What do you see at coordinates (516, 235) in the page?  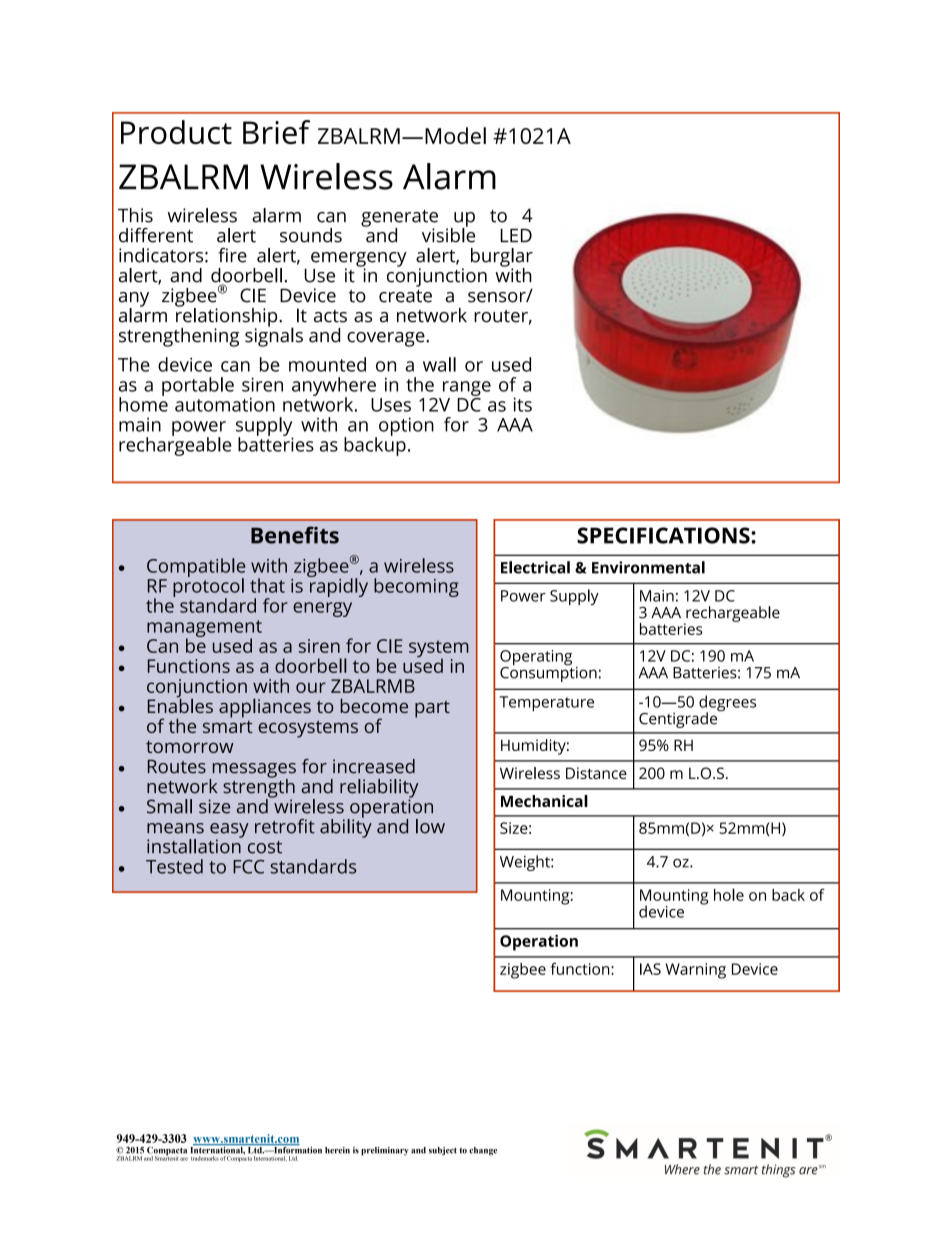 I see `LED` at bounding box center [516, 235].
